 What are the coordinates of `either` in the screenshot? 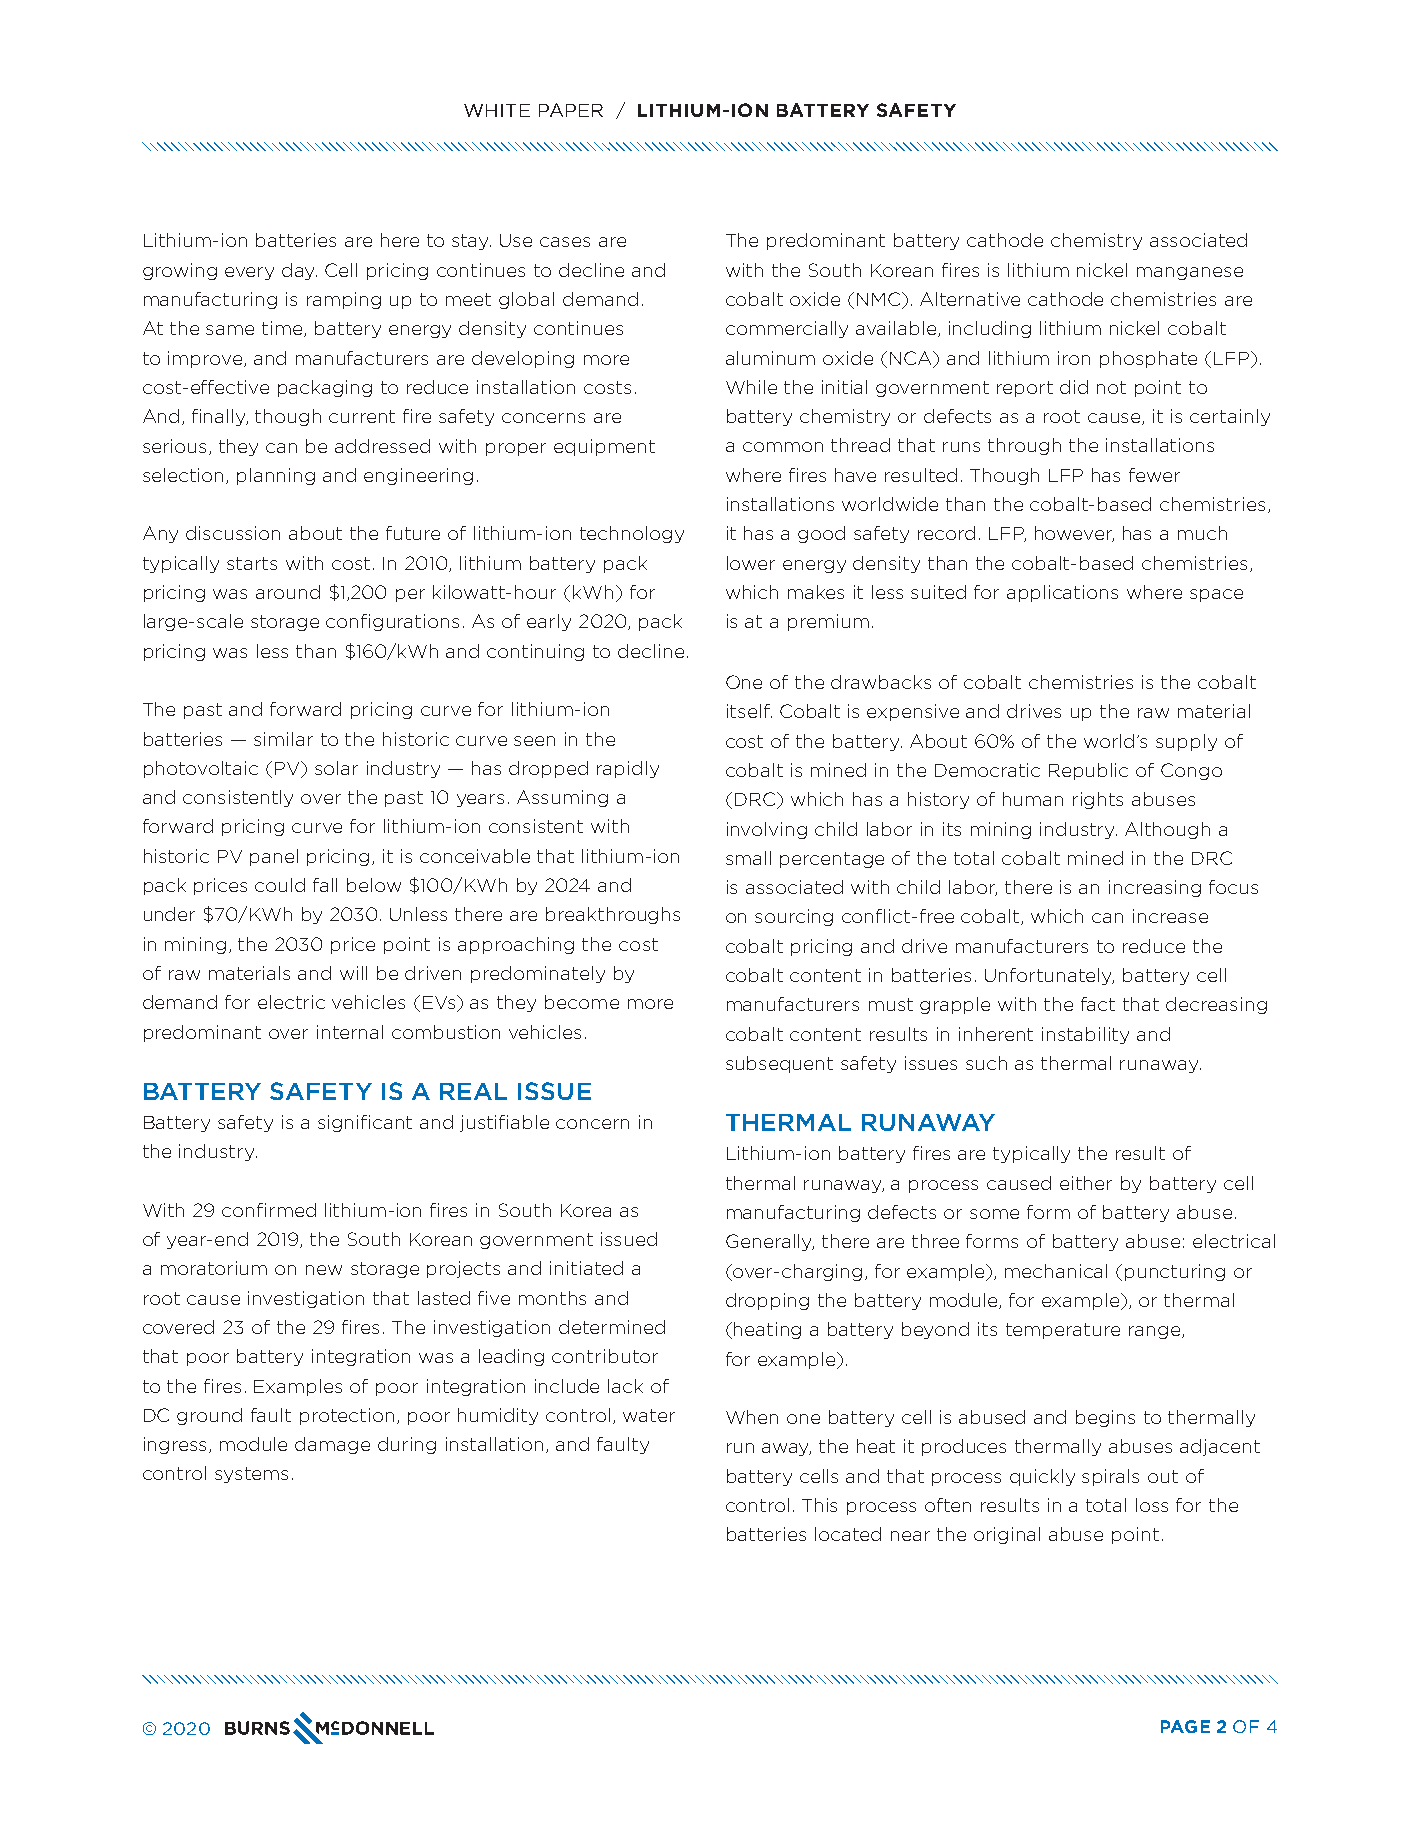 It's located at (1086, 1183).
